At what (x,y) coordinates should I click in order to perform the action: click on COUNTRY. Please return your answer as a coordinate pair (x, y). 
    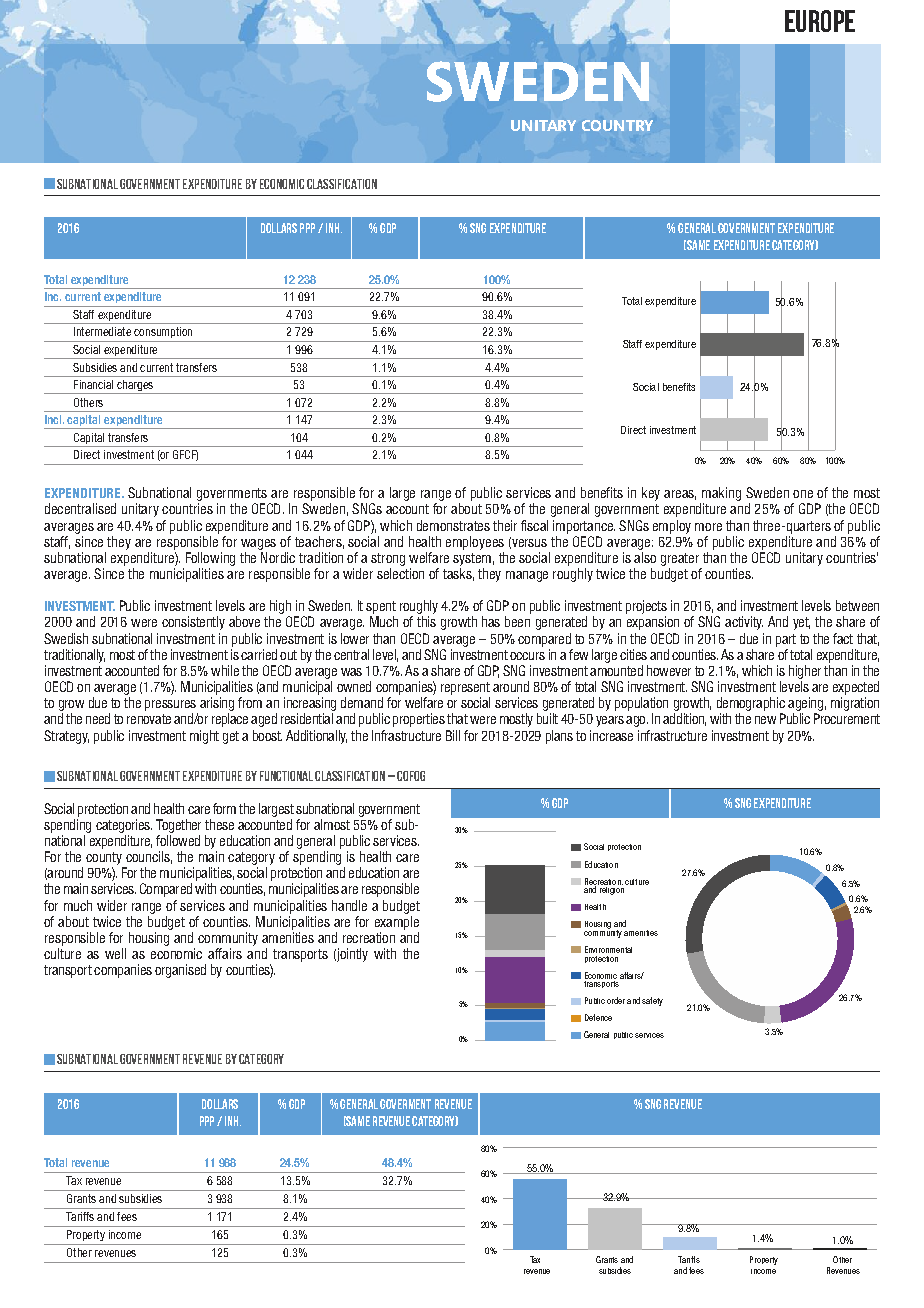
    Looking at the image, I should click on (617, 125).
